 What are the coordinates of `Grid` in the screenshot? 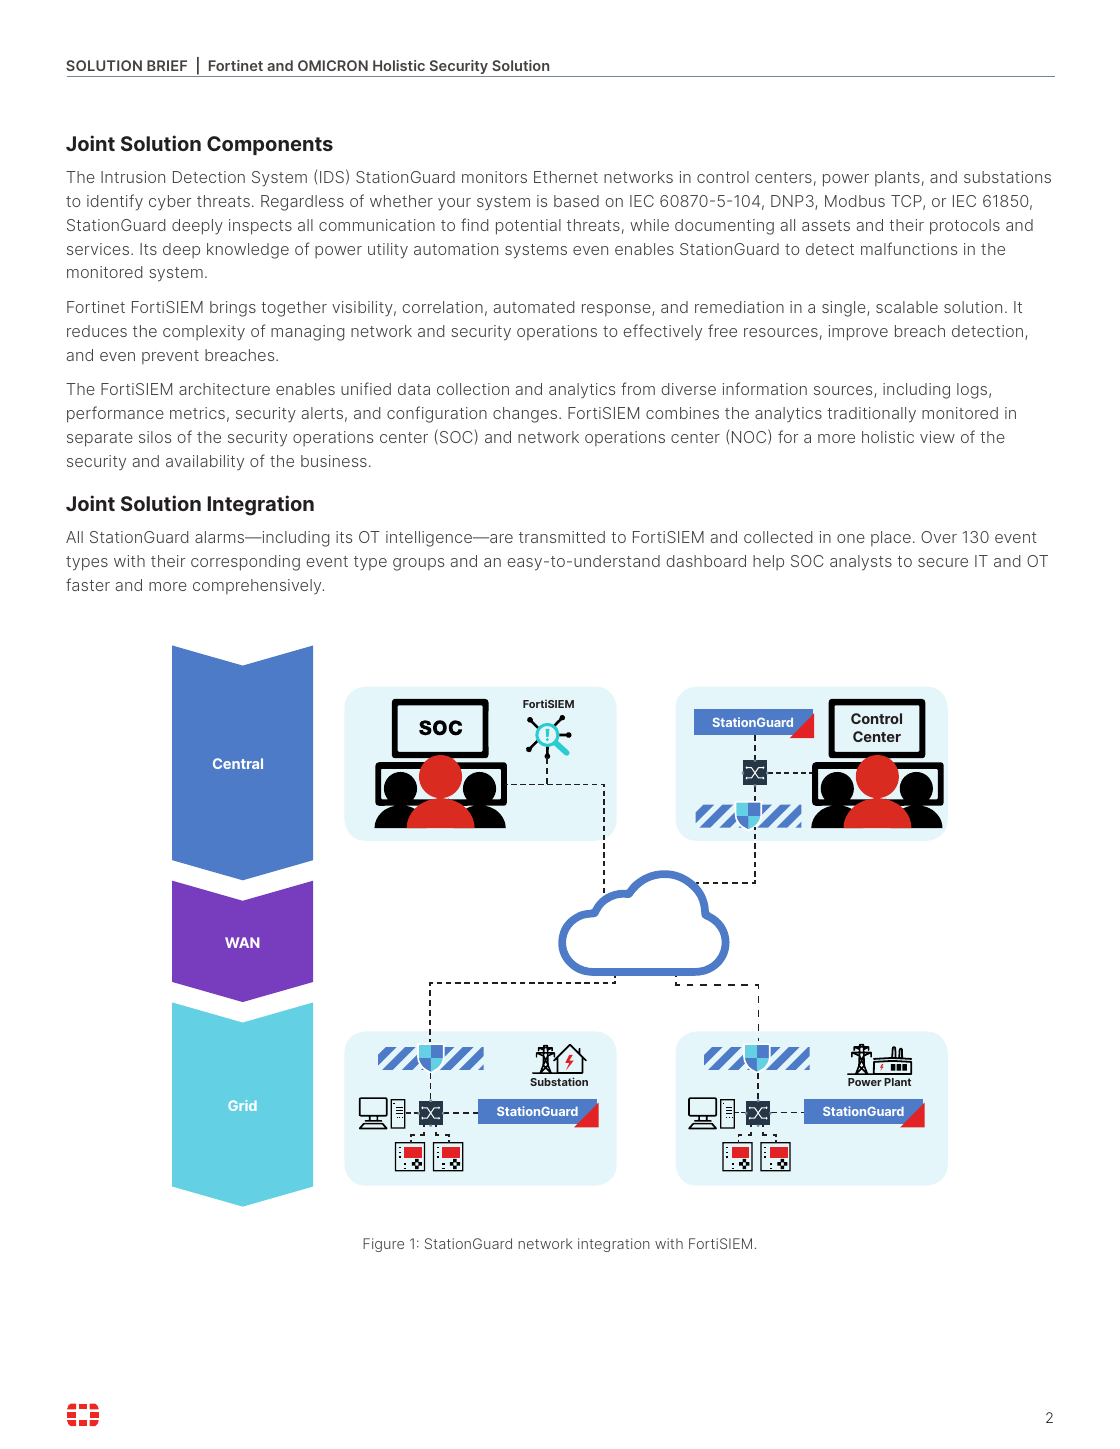 It's located at (242, 1105).
